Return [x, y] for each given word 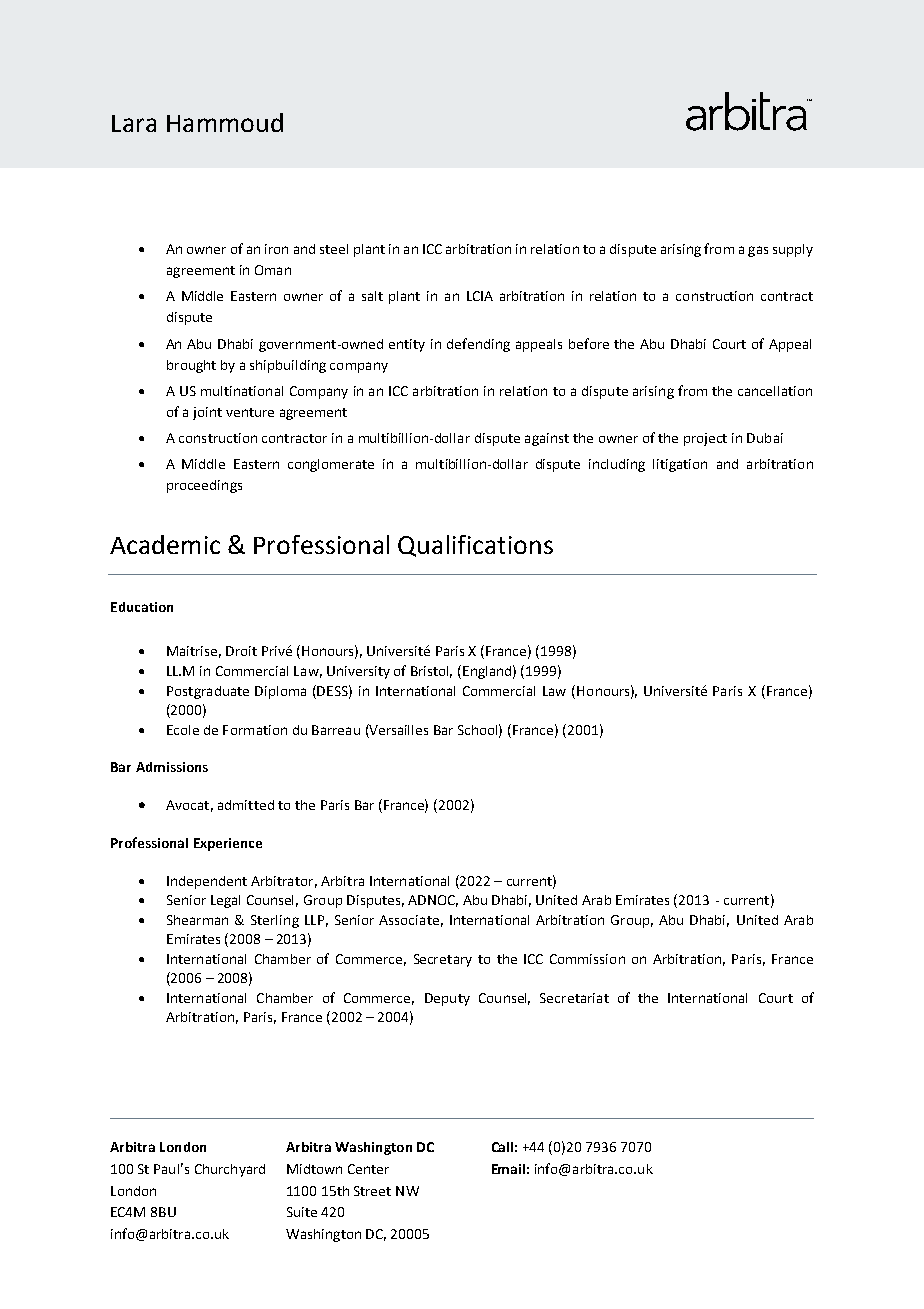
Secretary [443, 960]
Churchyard [230, 1170]
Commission [587, 959]
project [705, 439]
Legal [225, 901]
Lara [134, 123]
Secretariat [574, 998]
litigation [680, 465]
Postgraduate [208, 692]
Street [372, 1191]
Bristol [431, 672]
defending [478, 345]
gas [758, 251]
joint [207, 413]
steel [334, 249]
